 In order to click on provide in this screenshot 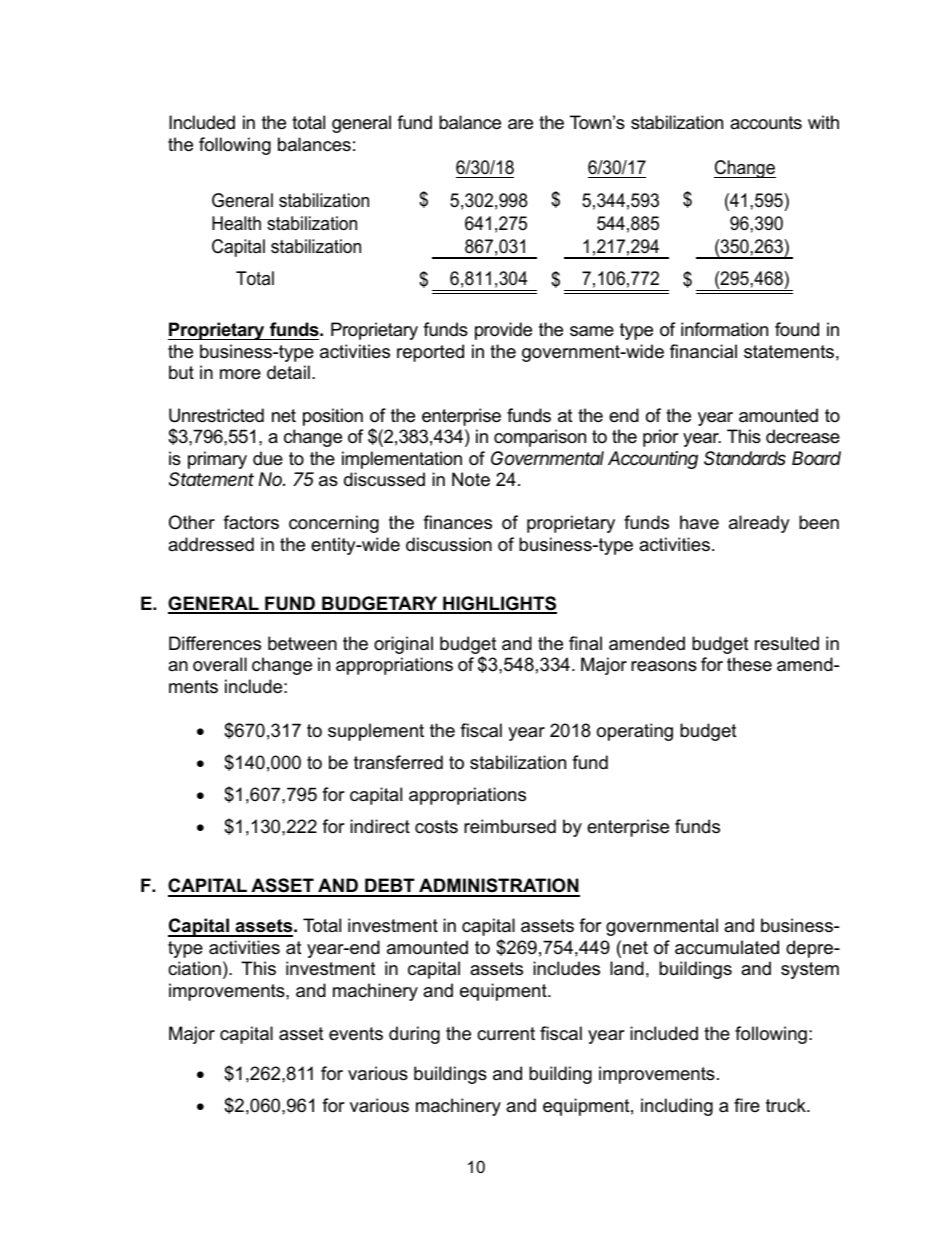, I will do `click(503, 331)`.
